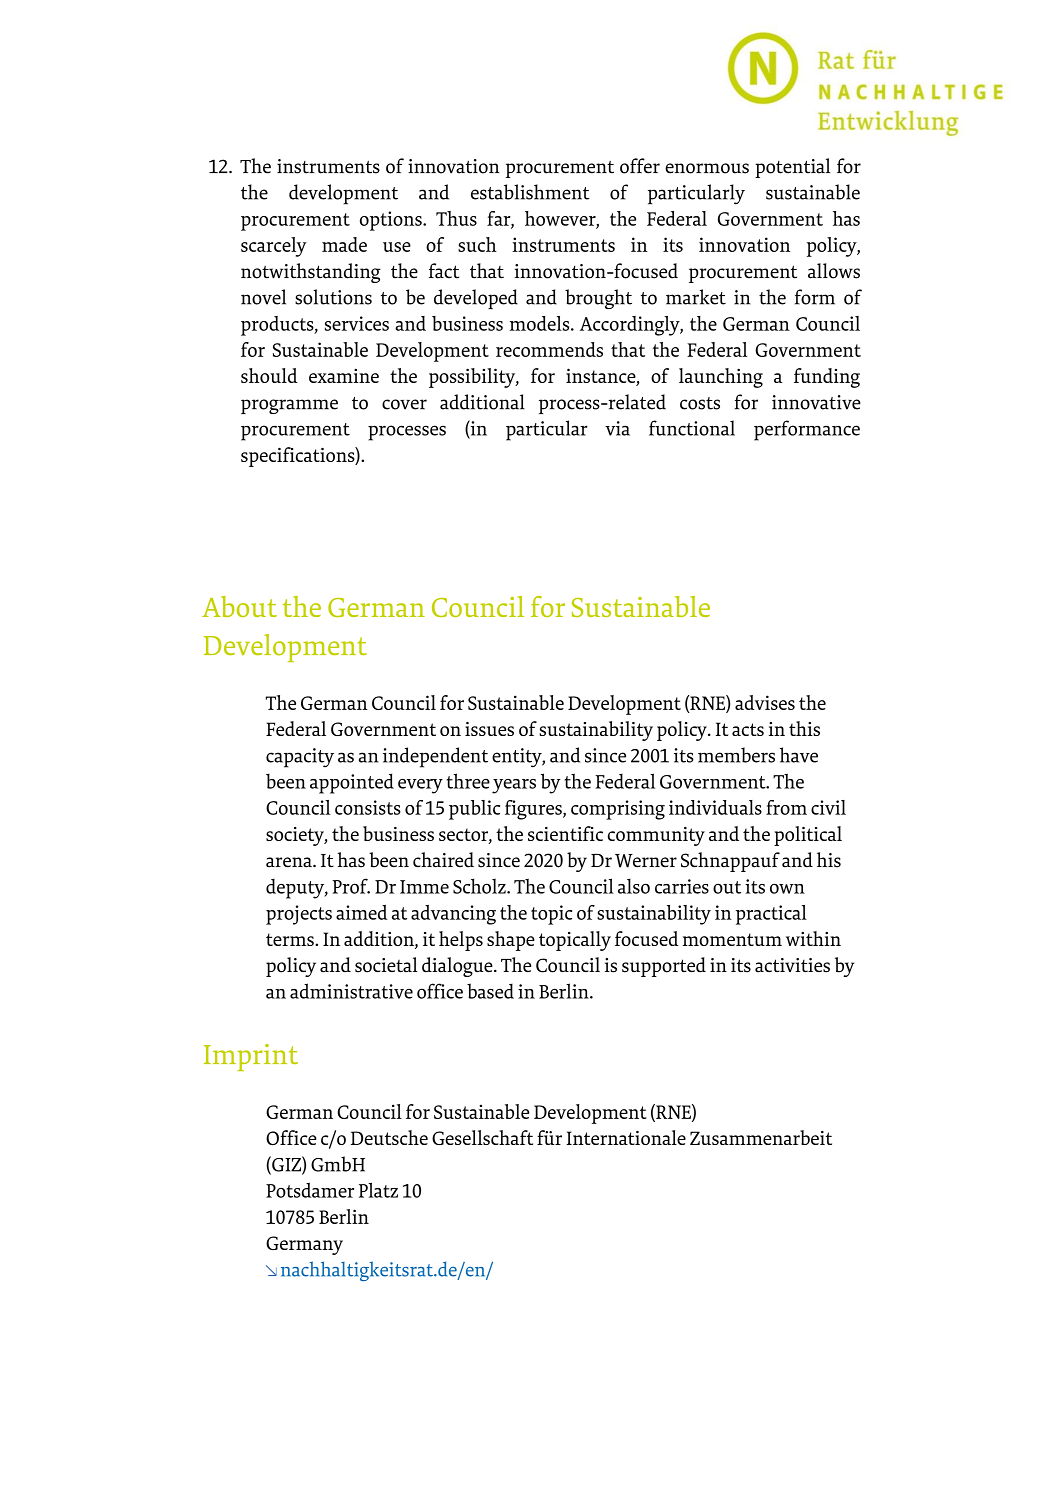 This image has height=1503, width=1063. Describe the element at coordinates (344, 244) in the image. I see `made` at that location.
